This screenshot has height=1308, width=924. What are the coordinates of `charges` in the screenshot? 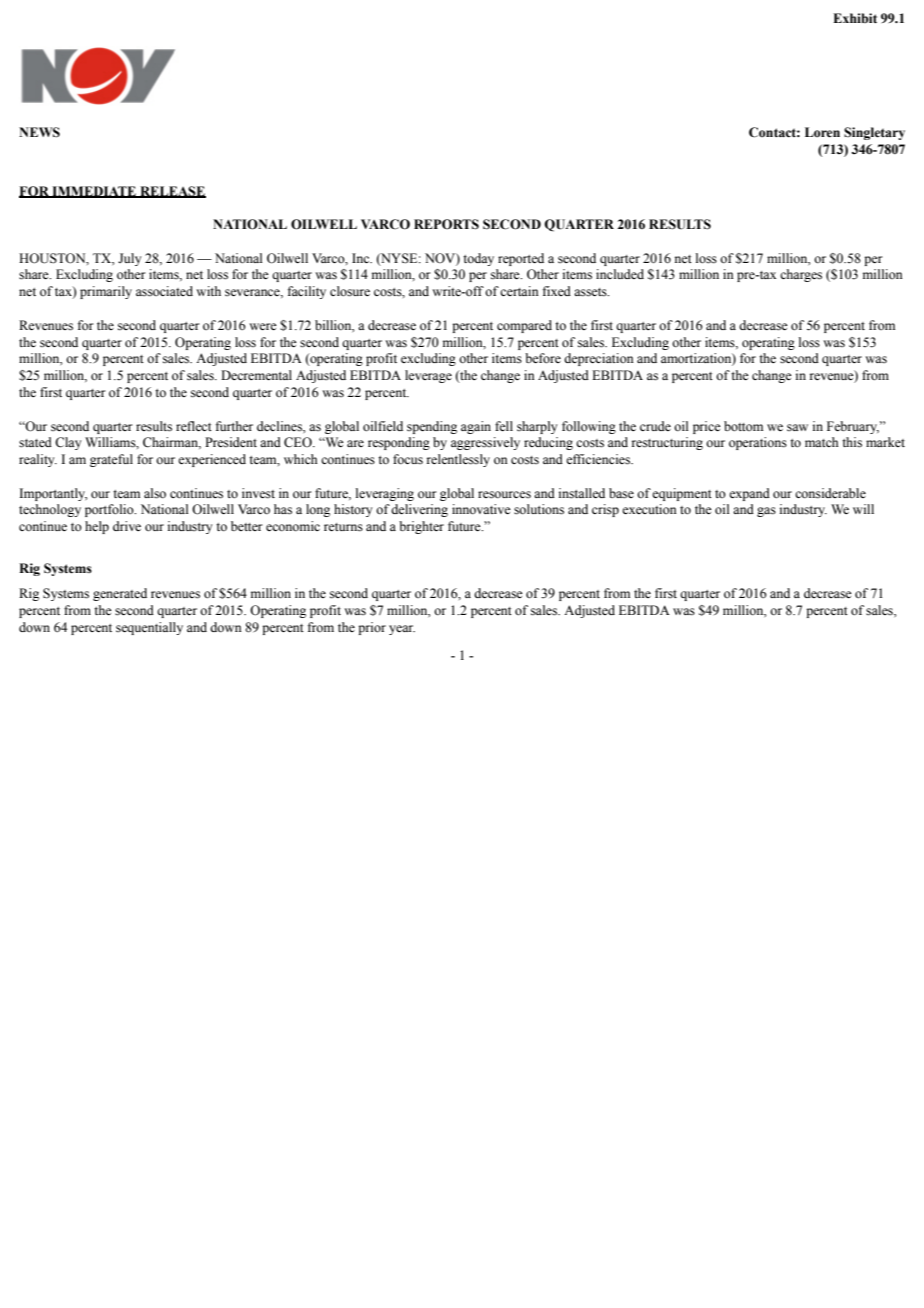 It's located at (801, 275).
